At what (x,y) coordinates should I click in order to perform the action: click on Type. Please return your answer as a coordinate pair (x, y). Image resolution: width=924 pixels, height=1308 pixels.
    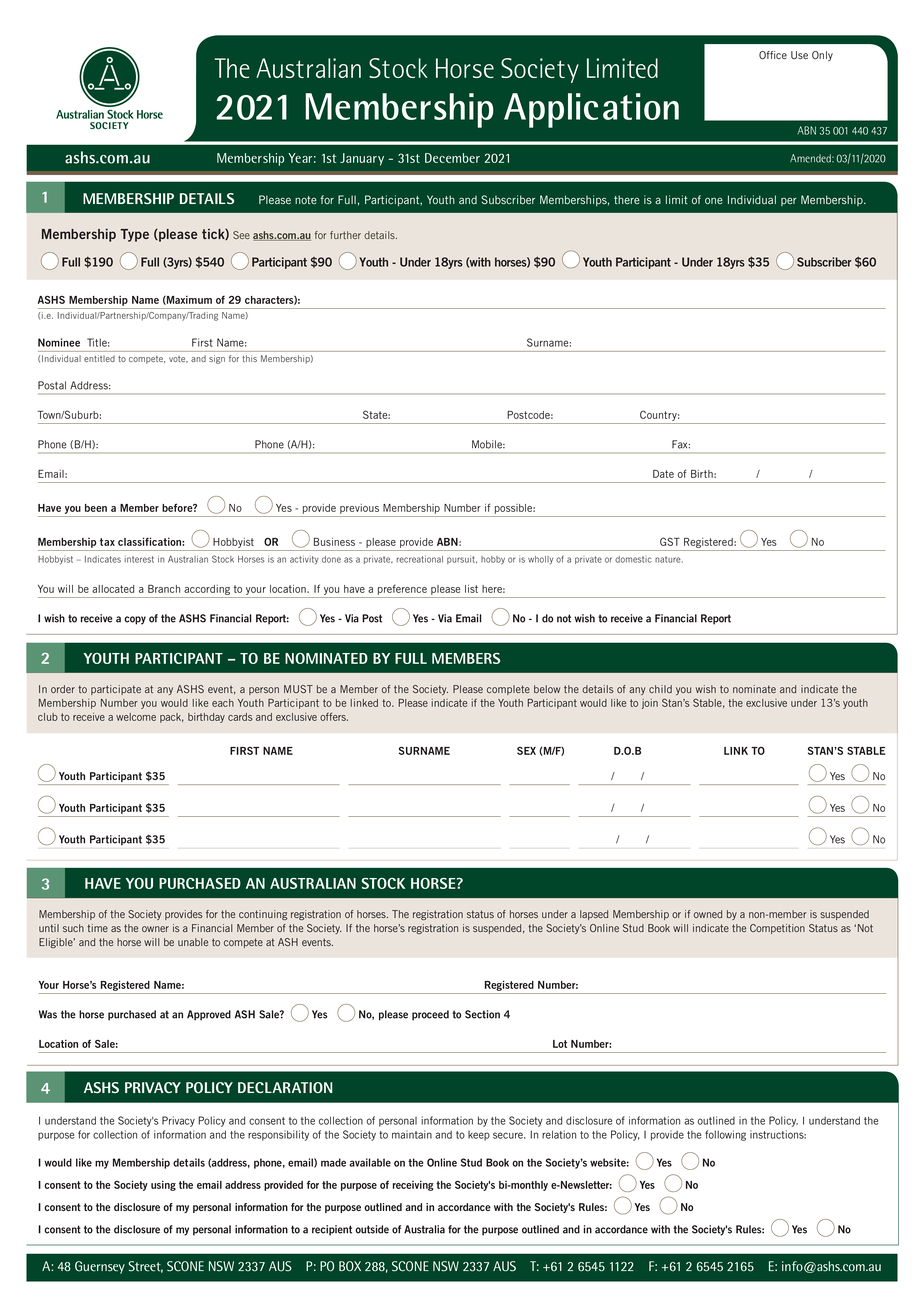
    Looking at the image, I should click on (135, 235).
